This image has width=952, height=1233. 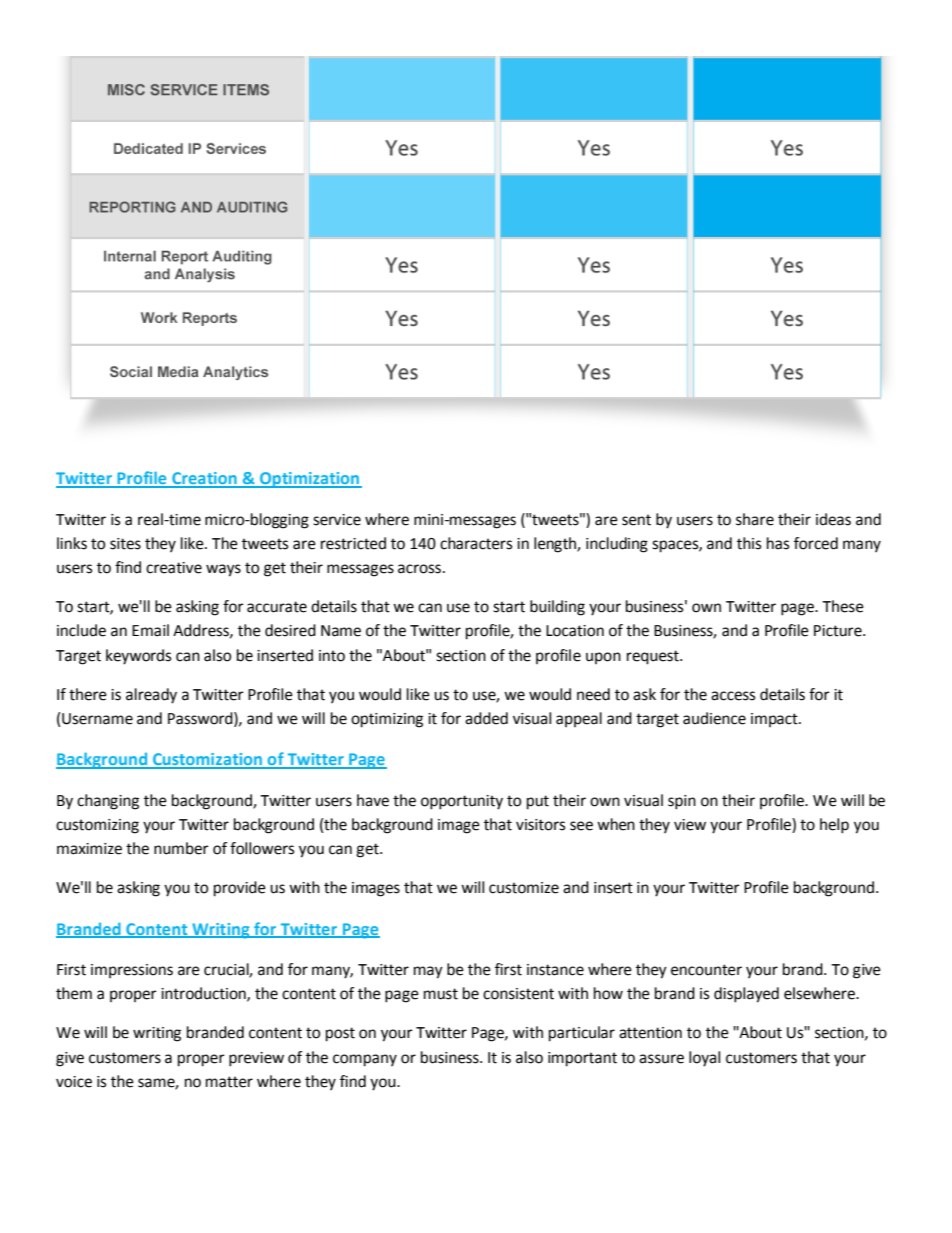 I want to click on added, so click(x=486, y=718).
